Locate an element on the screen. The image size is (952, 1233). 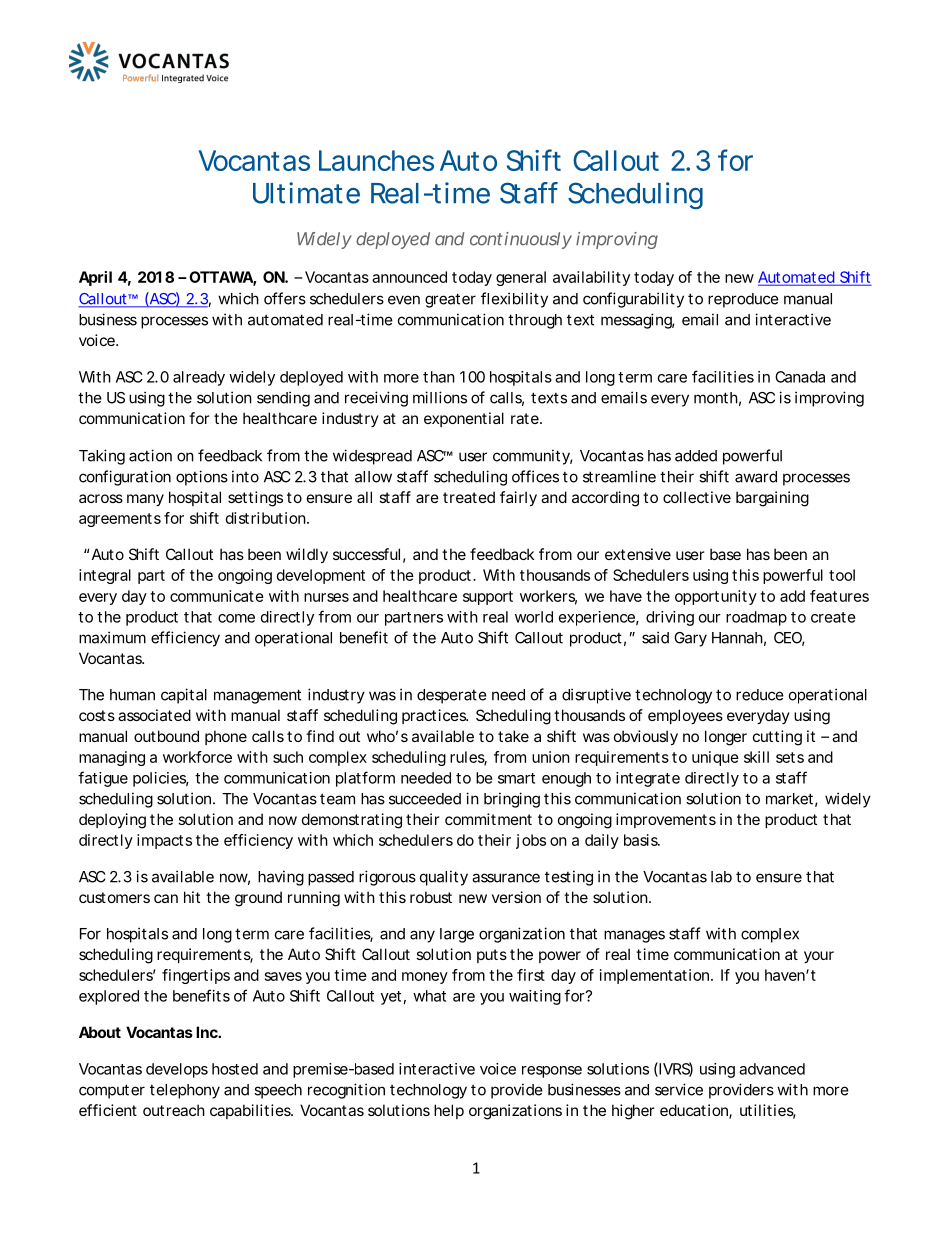
telephony is located at coordinates (185, 1091).
